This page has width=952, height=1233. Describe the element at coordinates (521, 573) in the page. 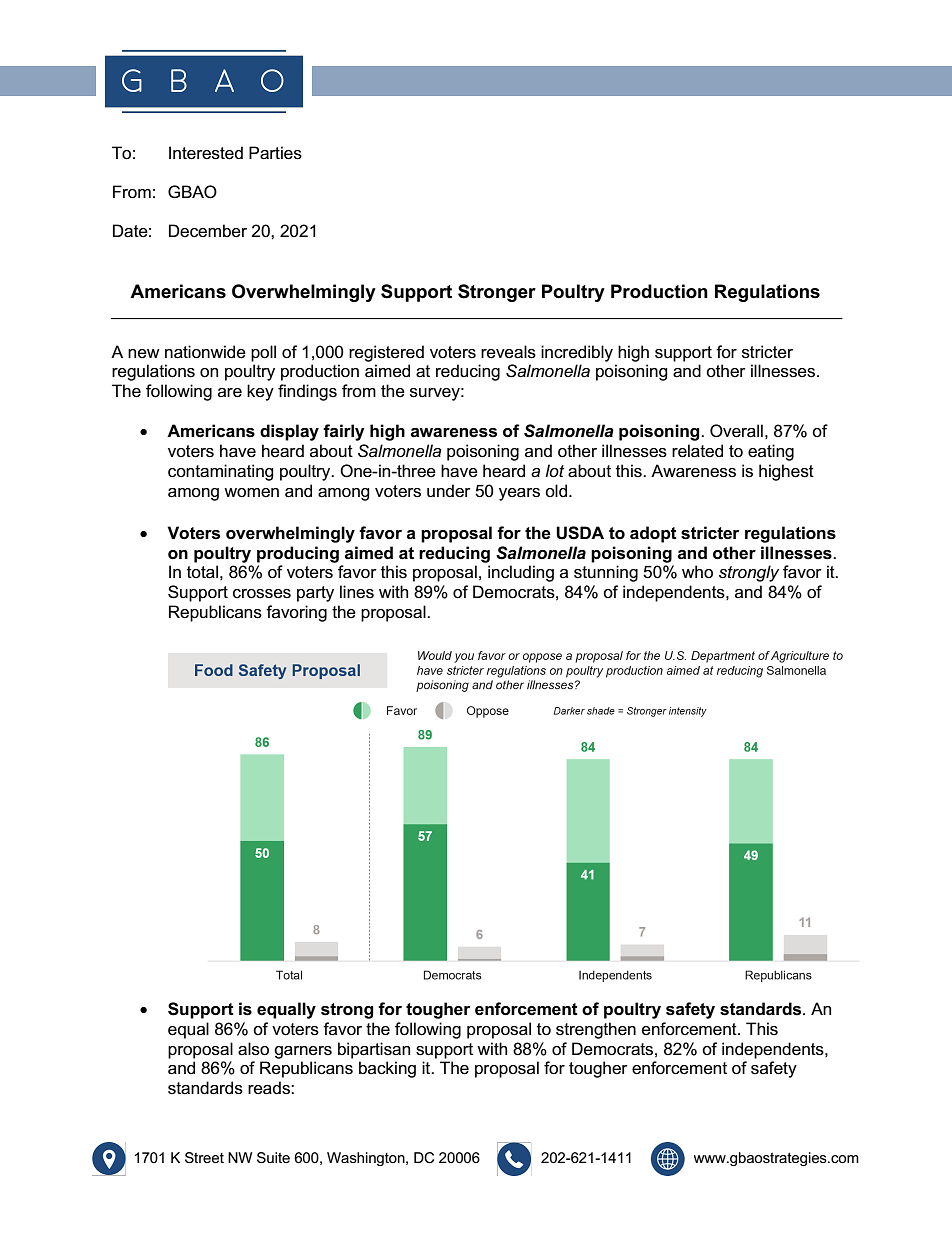

I see `including` at that location.
